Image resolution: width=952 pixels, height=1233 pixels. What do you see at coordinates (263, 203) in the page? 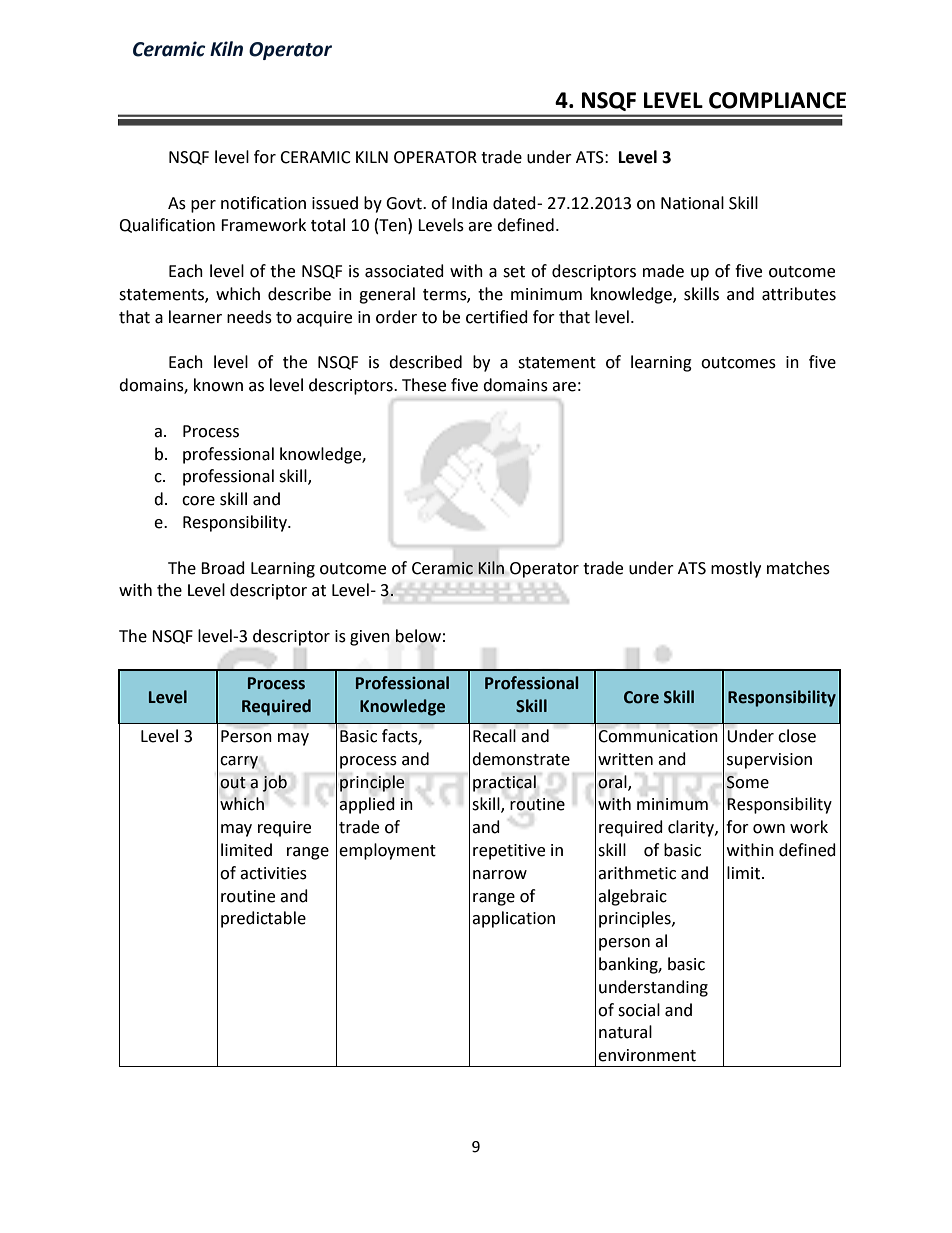
I see `notification` at bounding box center [263, 203].
